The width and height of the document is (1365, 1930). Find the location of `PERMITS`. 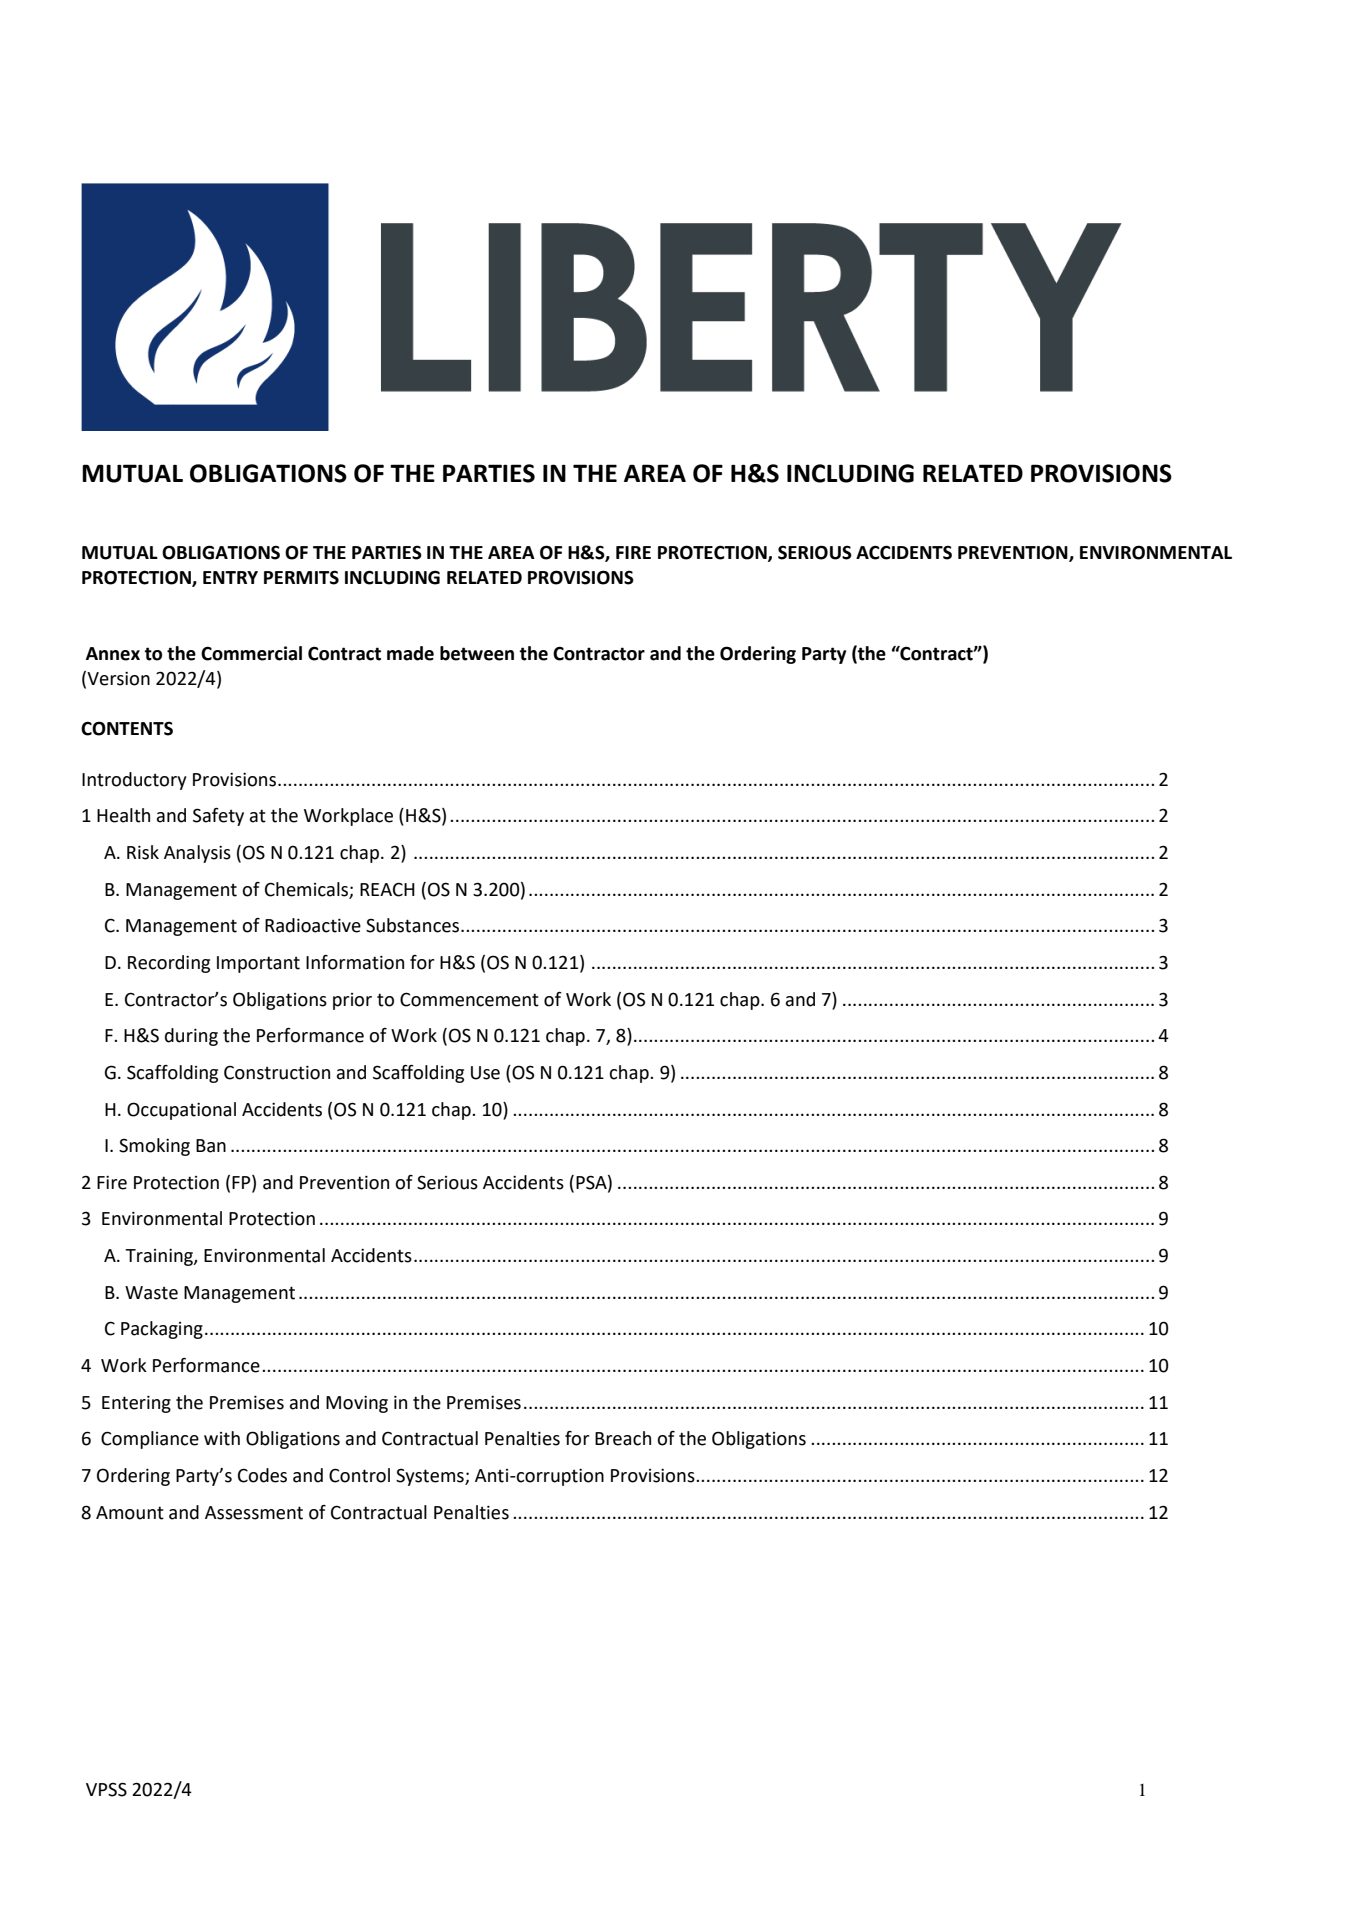

PERMITS is located at coordinates (301, 577).
